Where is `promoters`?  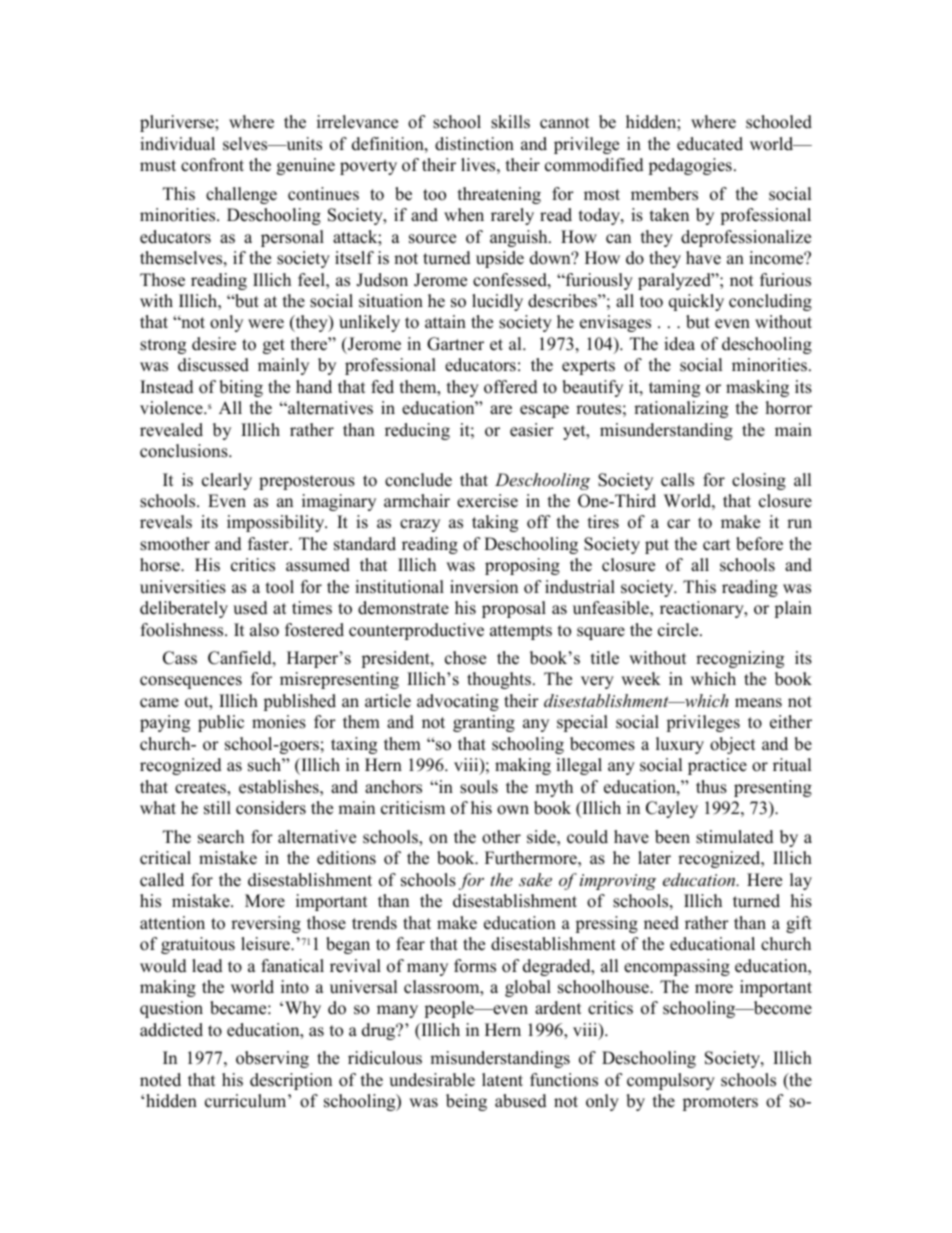 promoters is located at coordinates (720, 1103).
